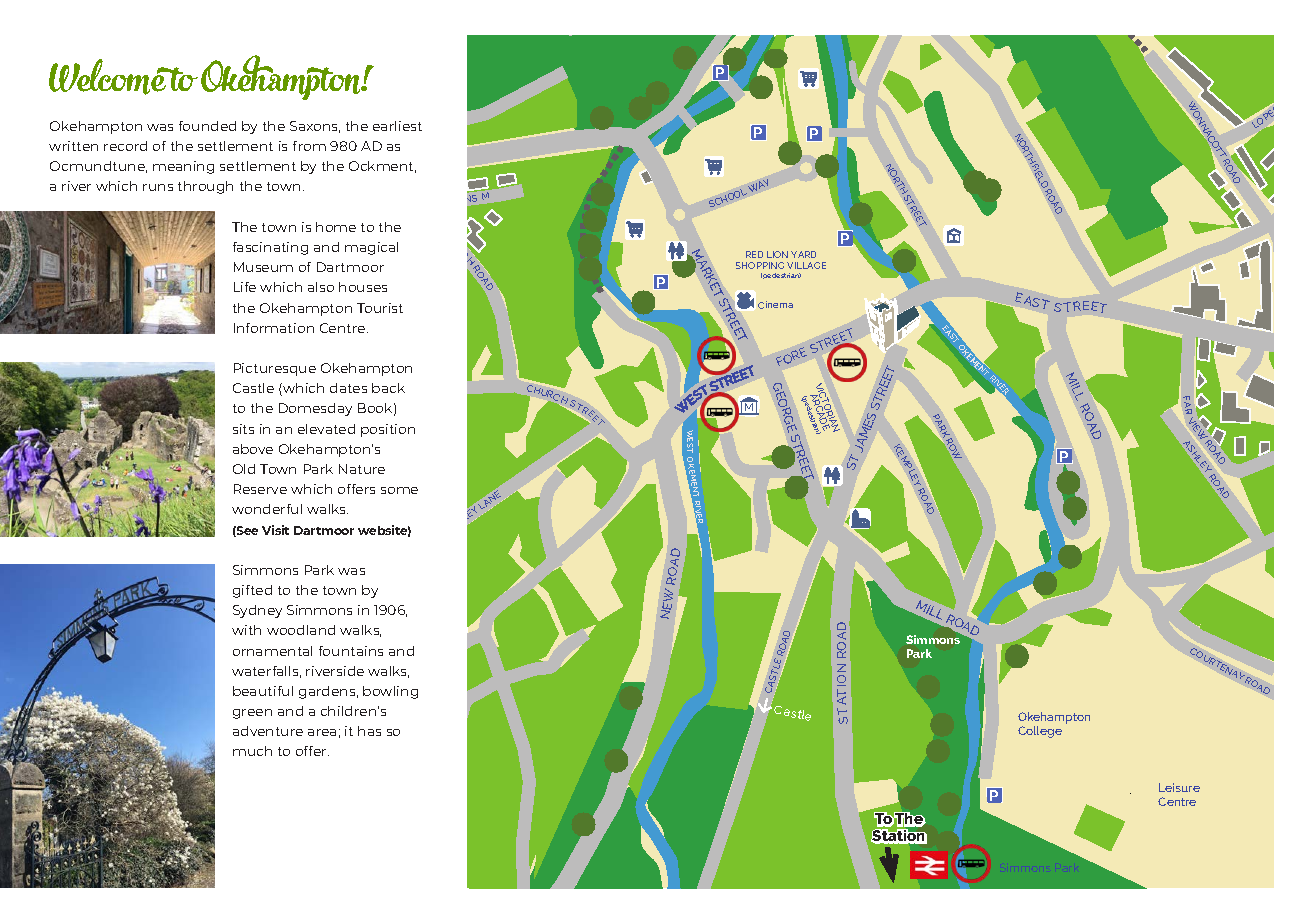  Describe the element at coordinates (803, 254) in the screenshot. I see `YARD` at that location.
